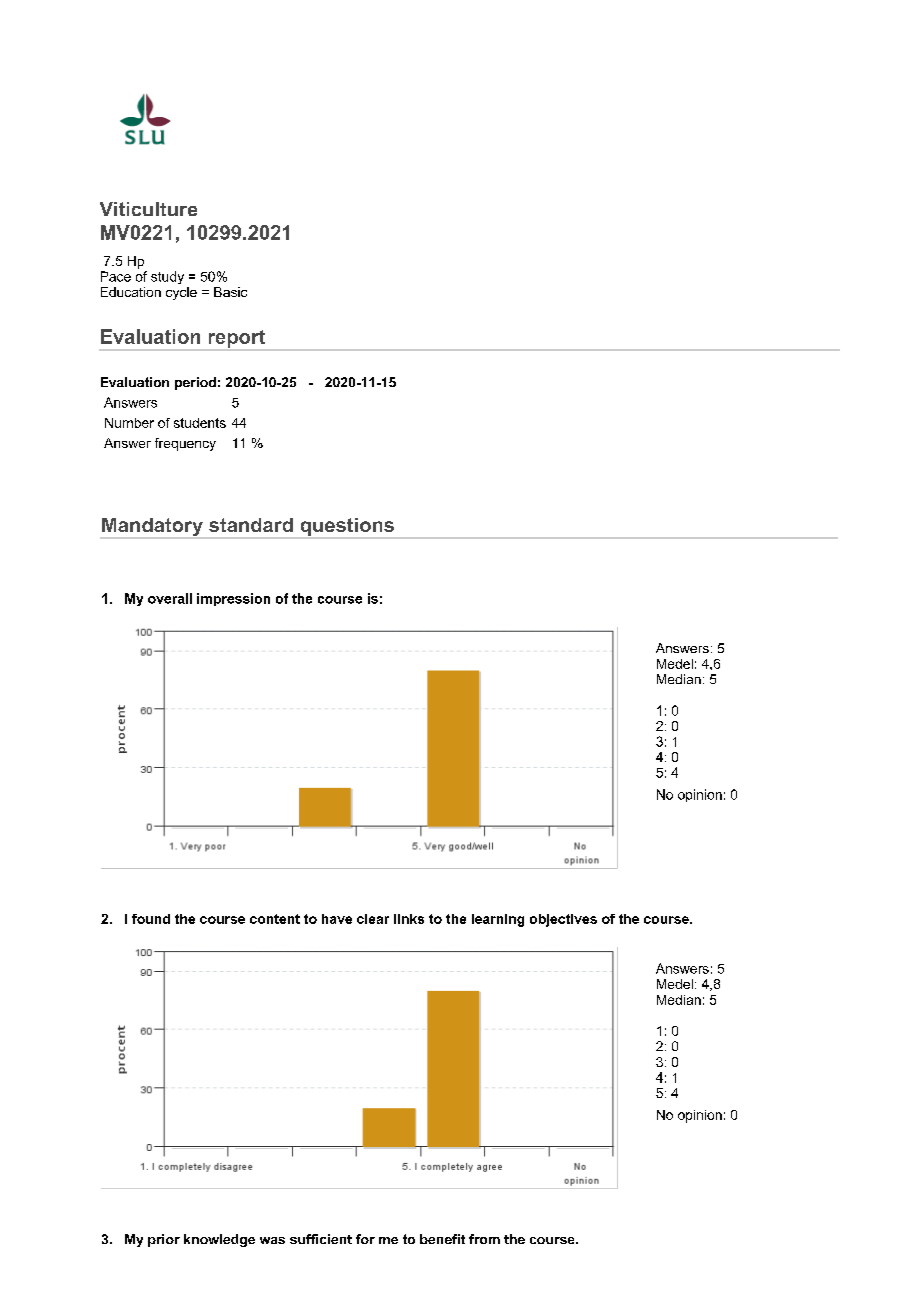 Image resolution: width=924 pixels, height=1309 pixels. What do you see at coordinates (170, 598) in the image?
I see `overall` at bounding box center [170, 598].
